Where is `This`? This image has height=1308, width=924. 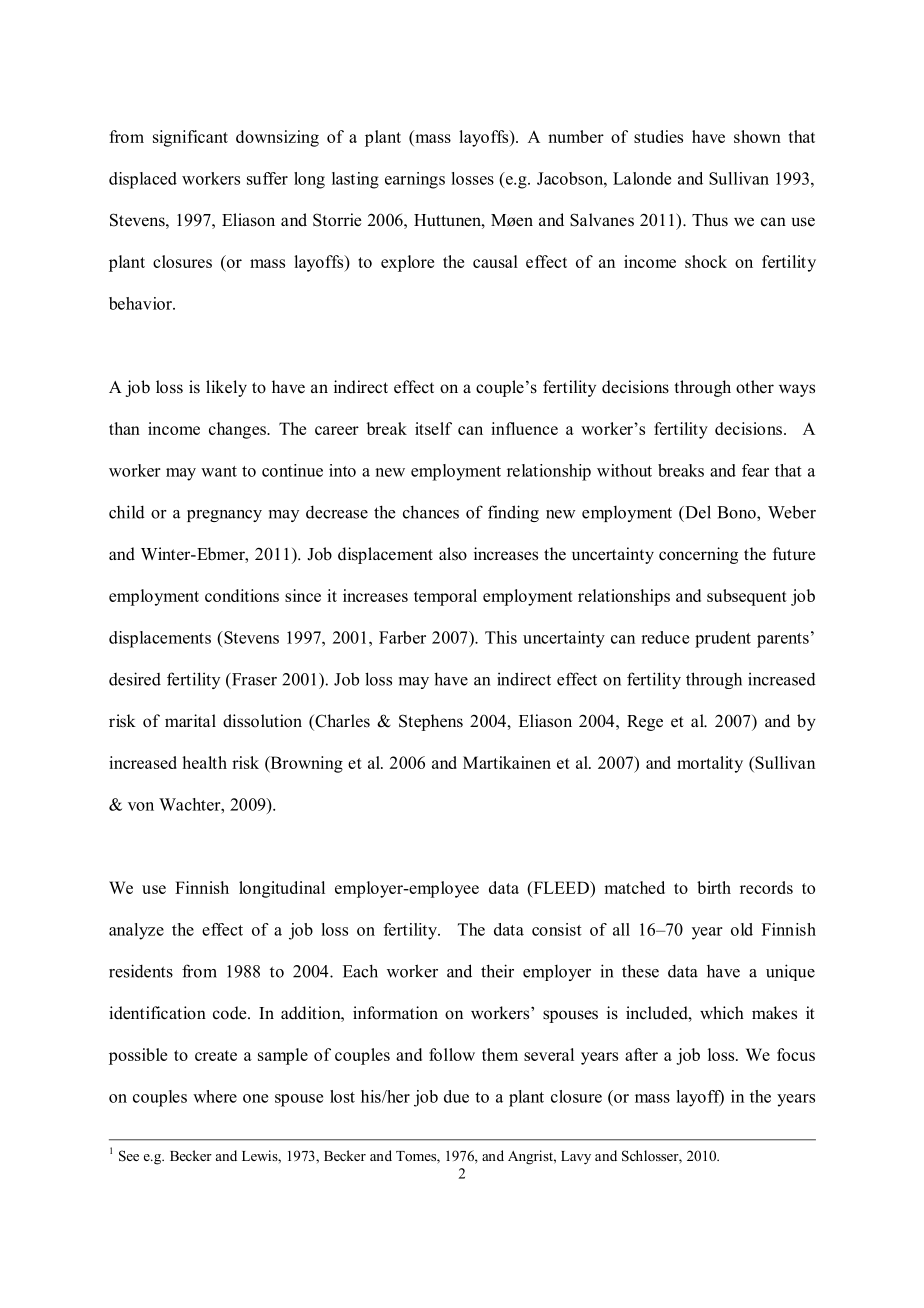 This is located at coordinates (501, 637).
